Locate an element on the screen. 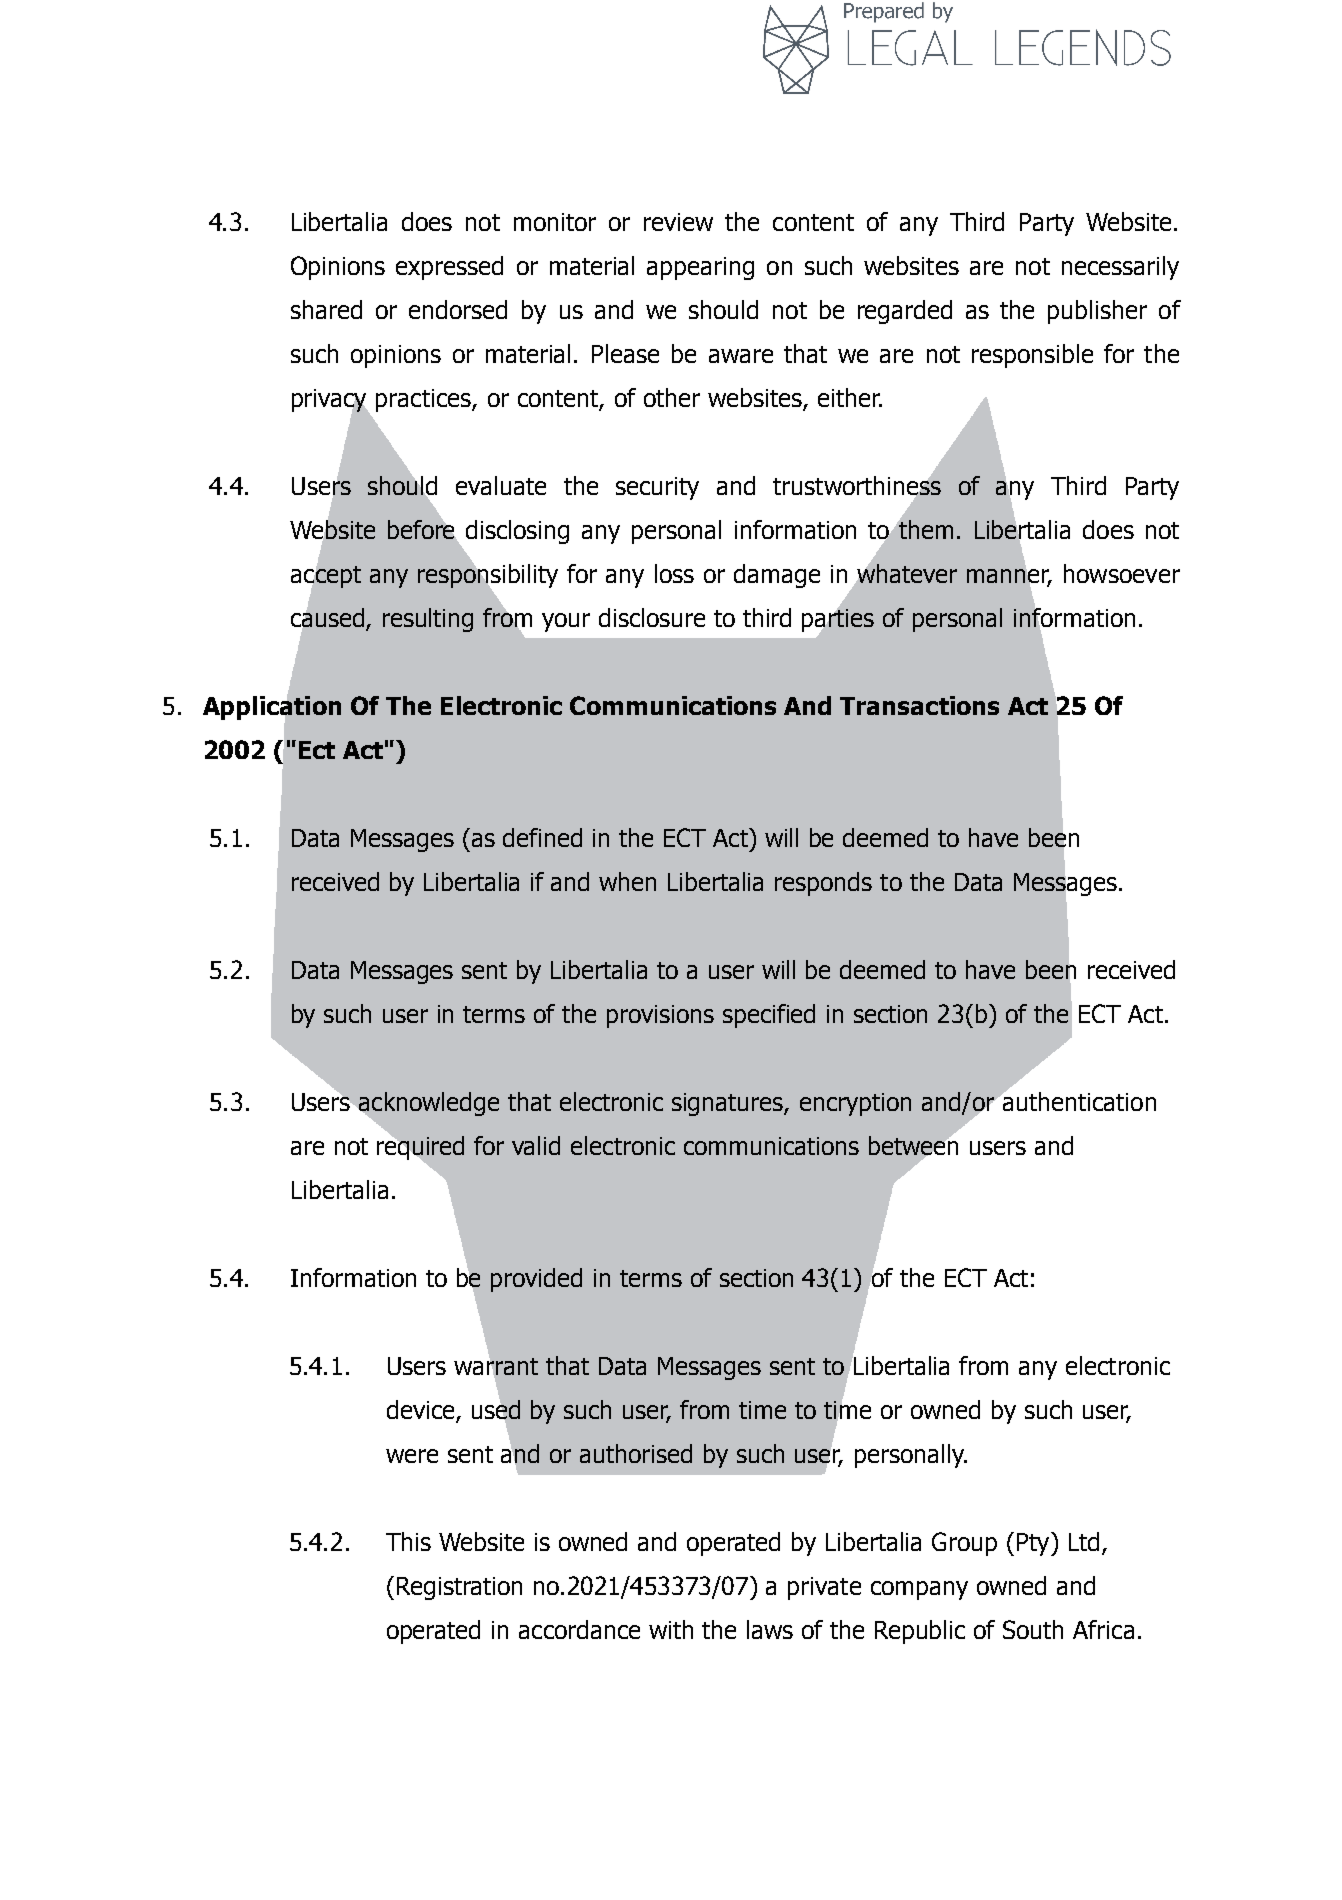 The height and width of the screenshot is (1900, 1342). resulting is located at coordinates (428, 620).
